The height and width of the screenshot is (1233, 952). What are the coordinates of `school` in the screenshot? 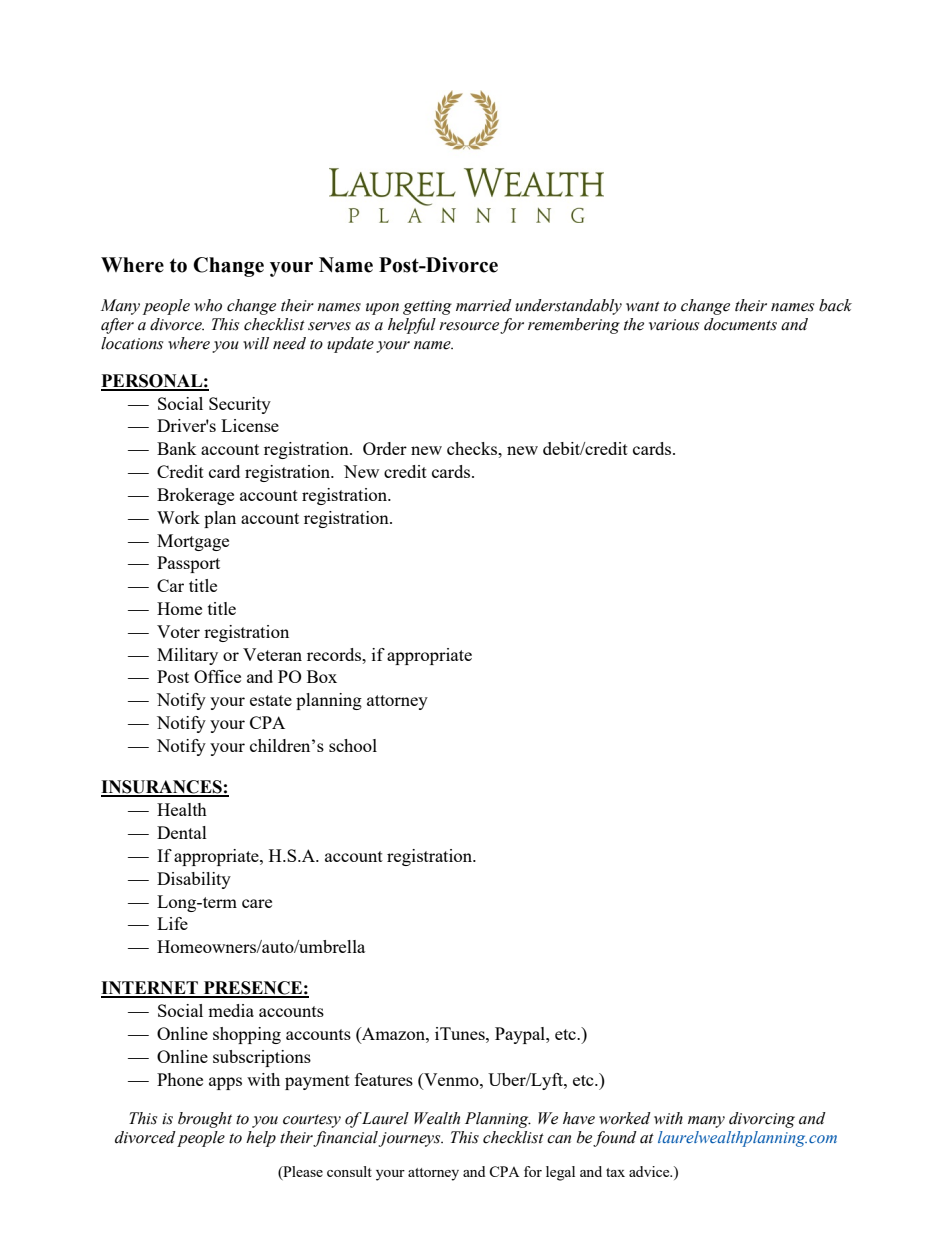 It's located at (353, 745).
